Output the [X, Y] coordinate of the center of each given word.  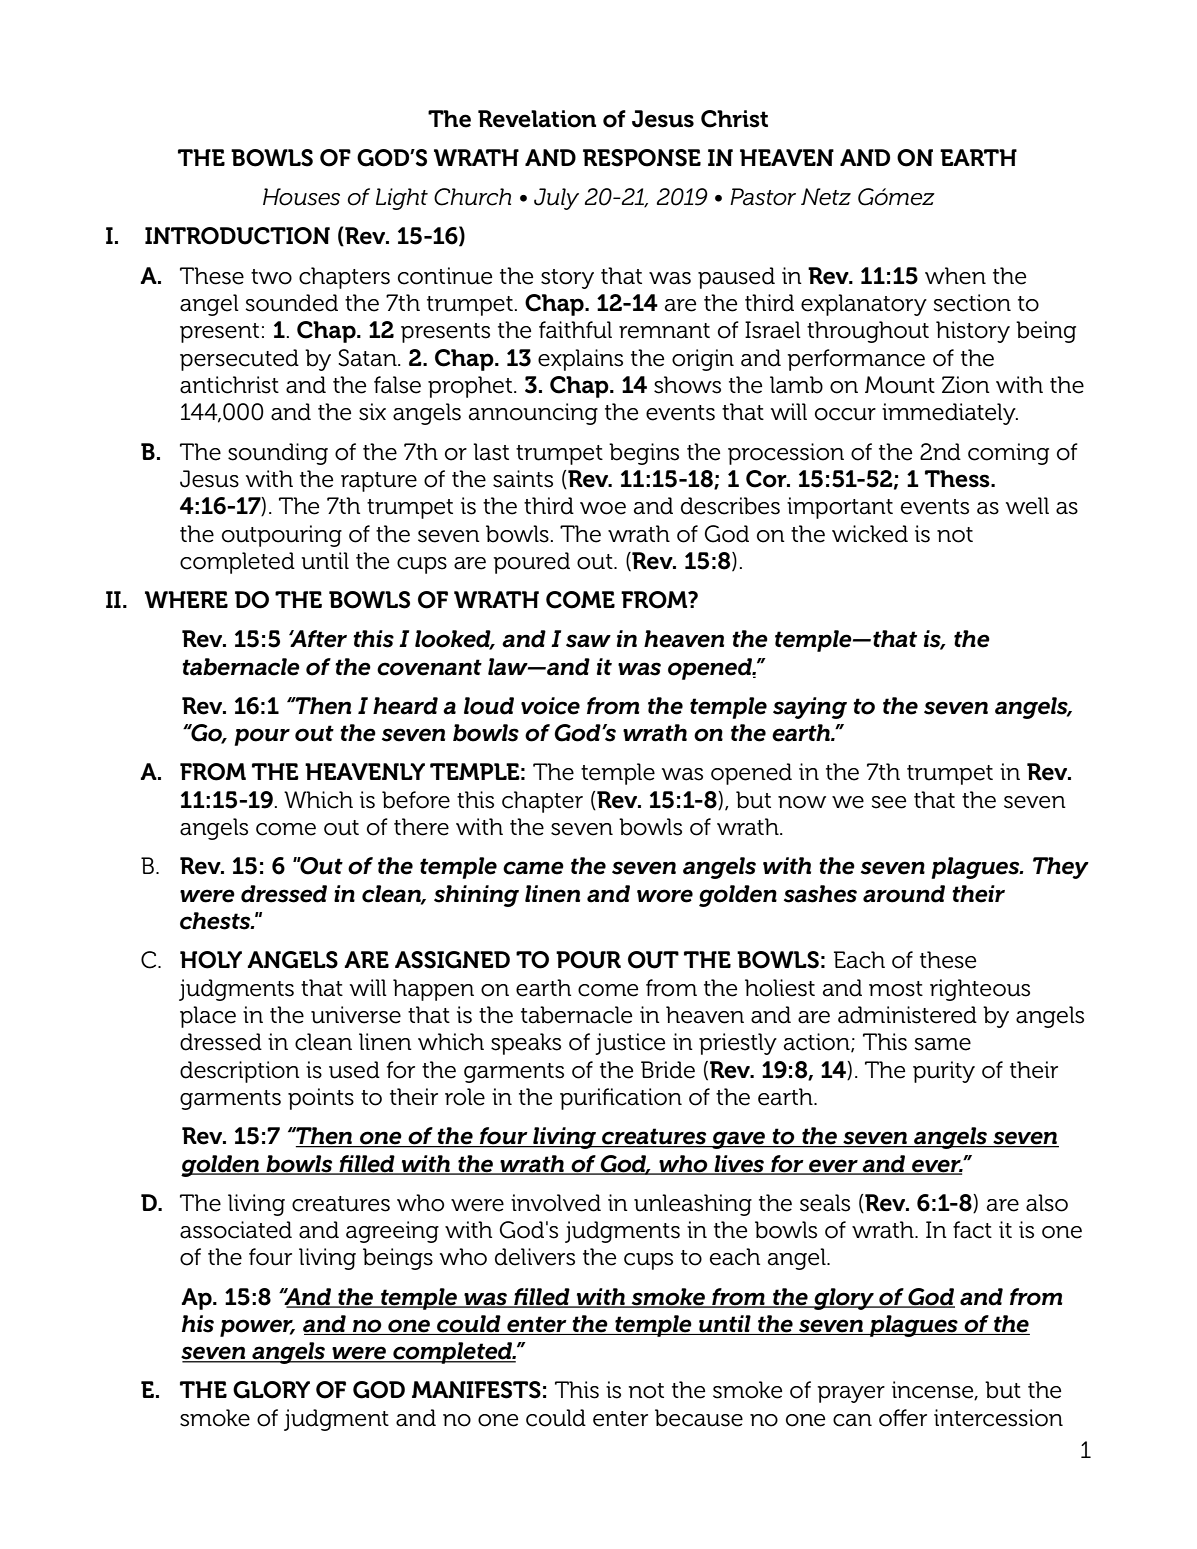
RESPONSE [642, 158]
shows [687, 385]
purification [621, 1099]
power [257, 1328]
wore [665, 896]
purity [944, 1072]
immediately [950, 414]
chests [216, 921]
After [318, 639]
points [321, 1099]
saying [810, 708]
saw [588, 641]
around [904, 894]
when [955, 276]
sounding [278, 454]
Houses [301, 197]
